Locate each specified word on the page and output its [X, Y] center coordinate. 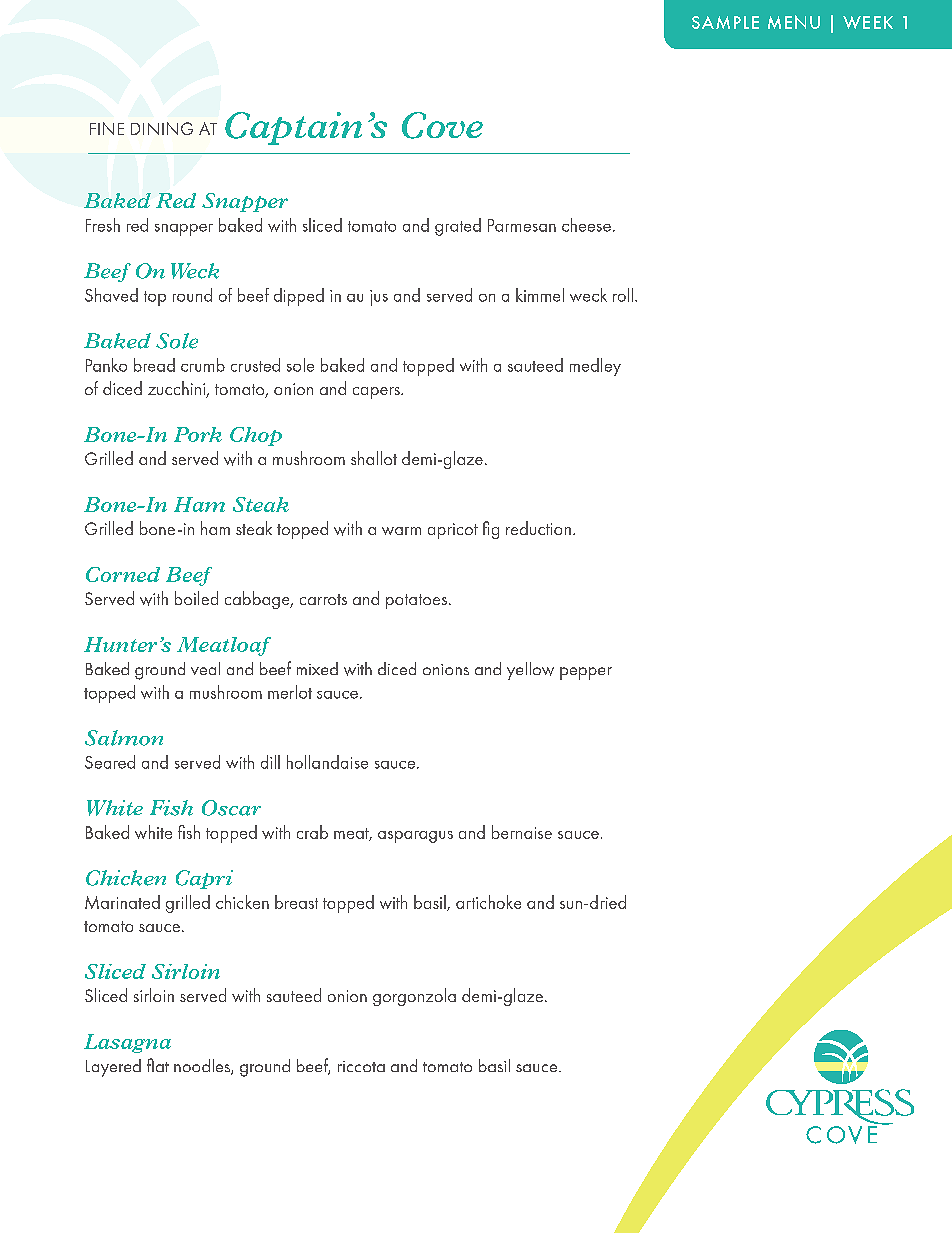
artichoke [488, 902]
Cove [442, 125]
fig [491, 530]
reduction [538, 528]
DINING [162, 128]
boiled [196, 598]
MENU [794, 22]
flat [158, 1065]
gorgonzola [414, 997]
